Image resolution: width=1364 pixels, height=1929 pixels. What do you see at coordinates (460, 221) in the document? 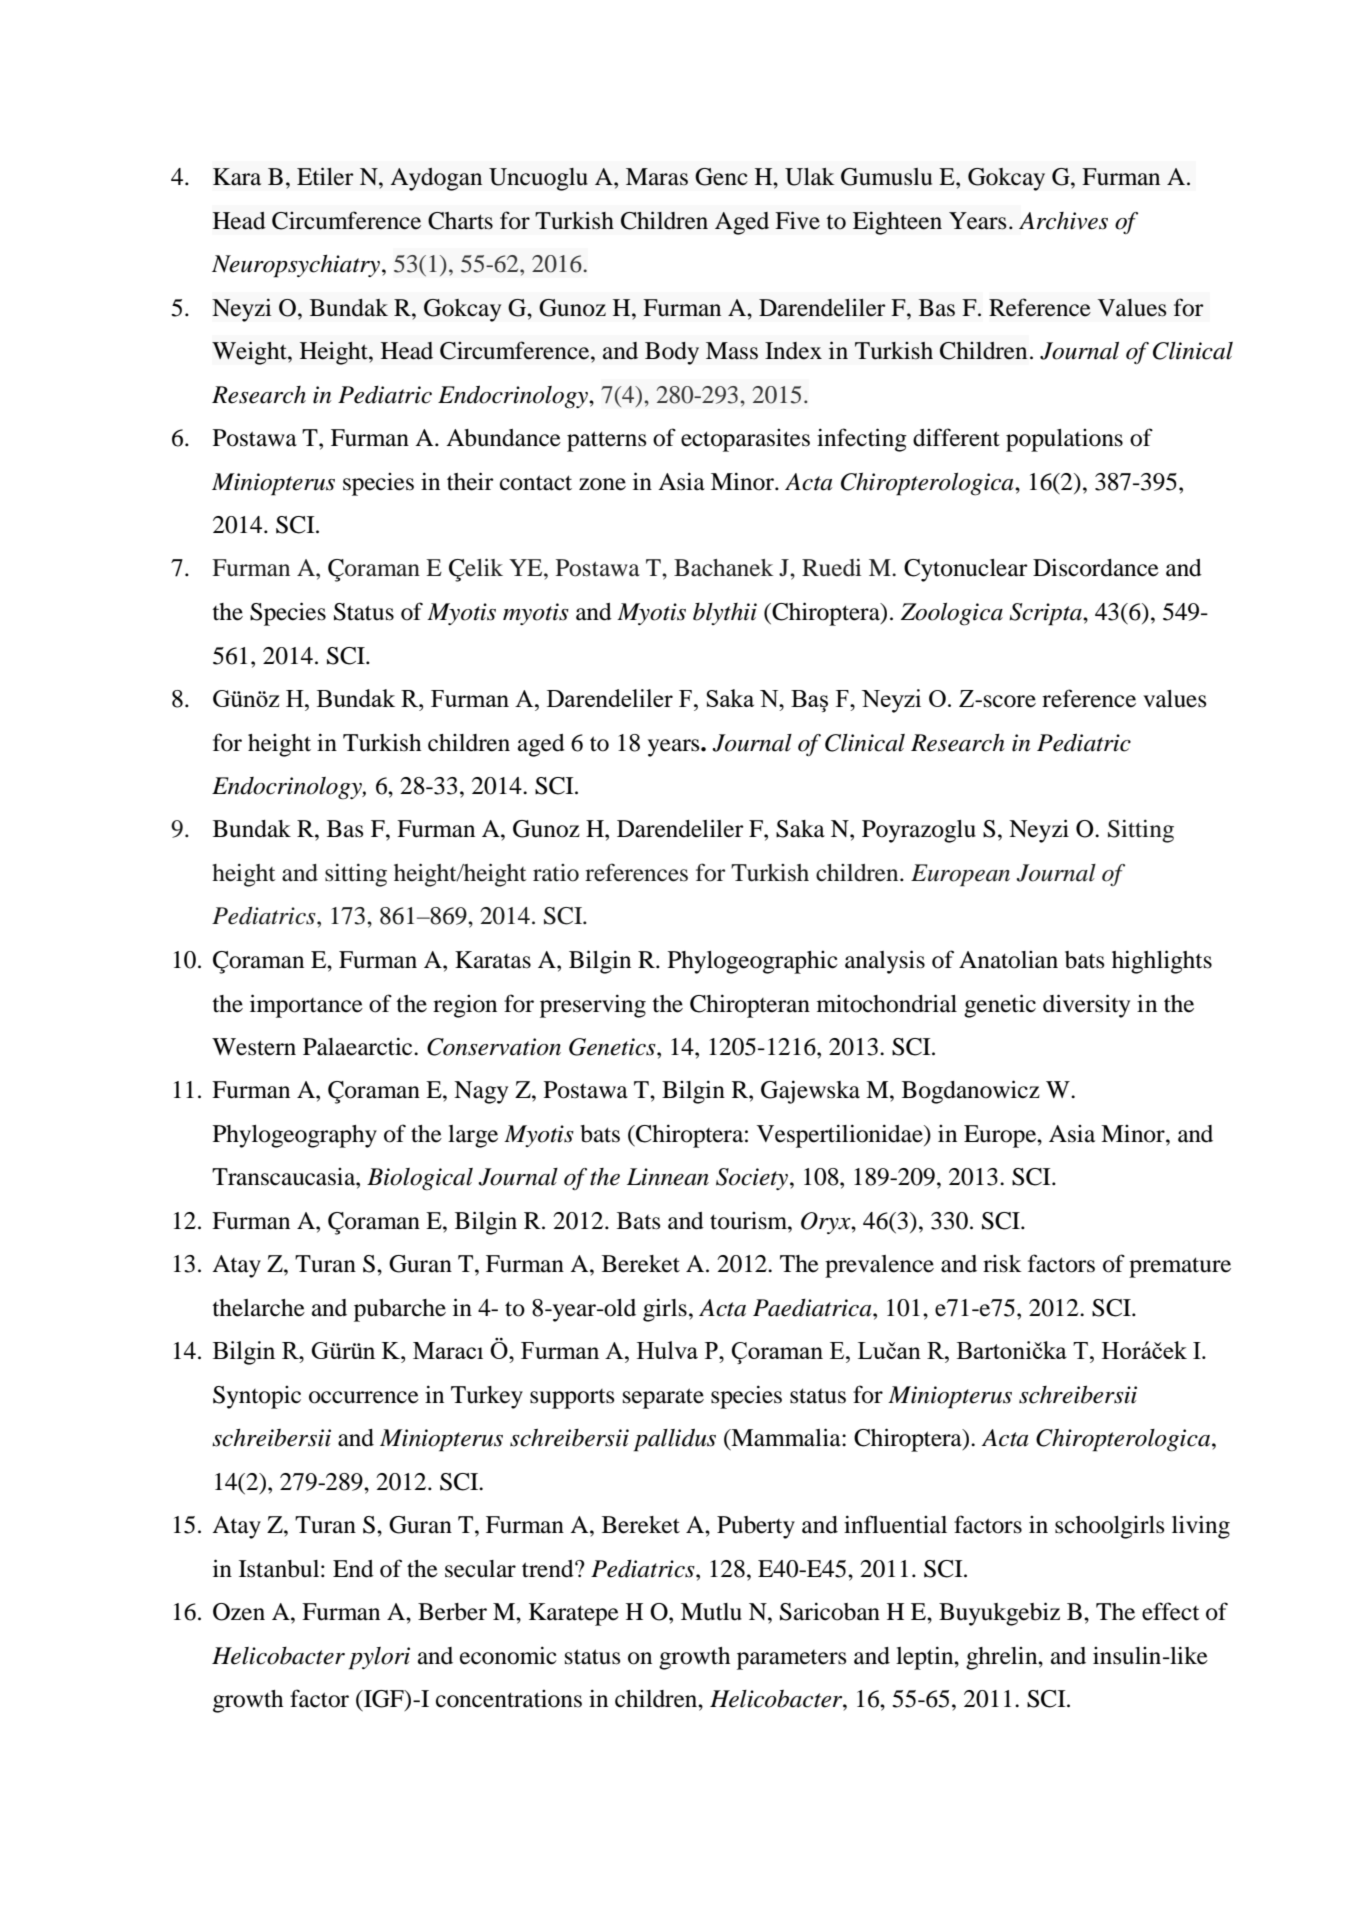
I see `Charts` at bounding box center [460, 221].
